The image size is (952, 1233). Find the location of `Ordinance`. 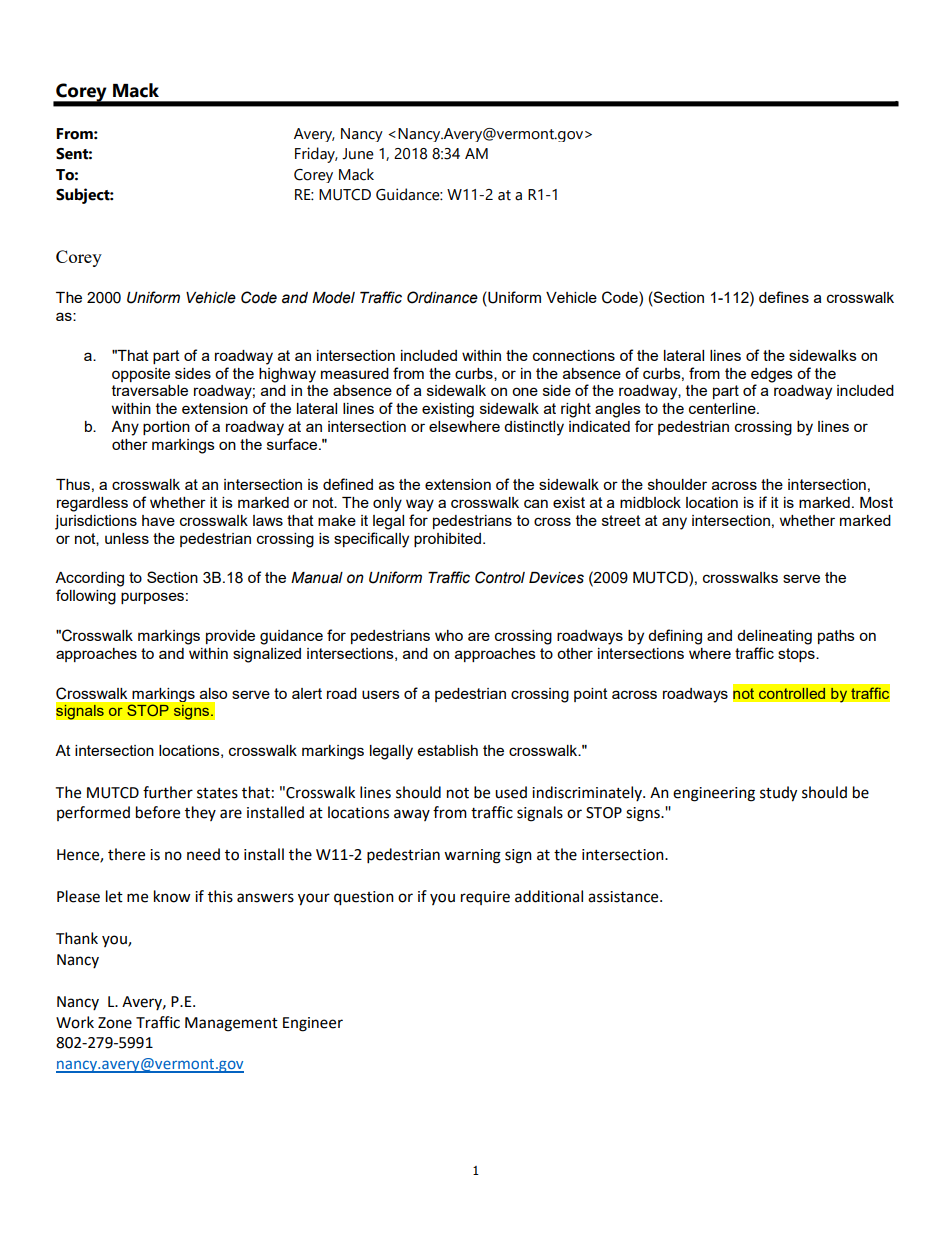

Ordinance is located at coordinates (442, 297).
